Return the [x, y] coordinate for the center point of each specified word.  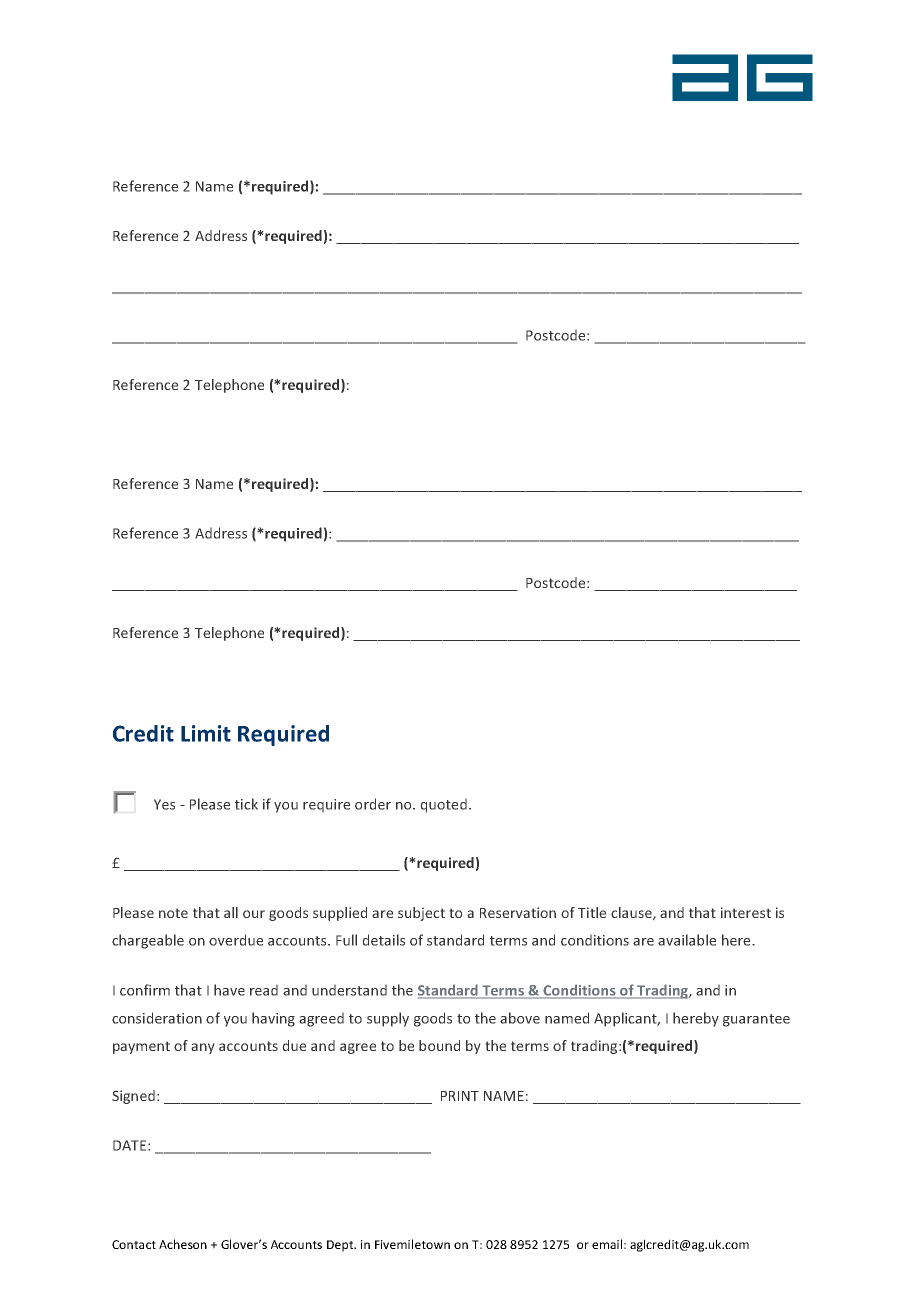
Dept [341, 1246]
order [373, 804]
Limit [206, 733]
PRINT [460, 1096]
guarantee [756, 1020]
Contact [134, 1244]
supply [388, 1019]
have [229, 990]
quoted [443, 805]
